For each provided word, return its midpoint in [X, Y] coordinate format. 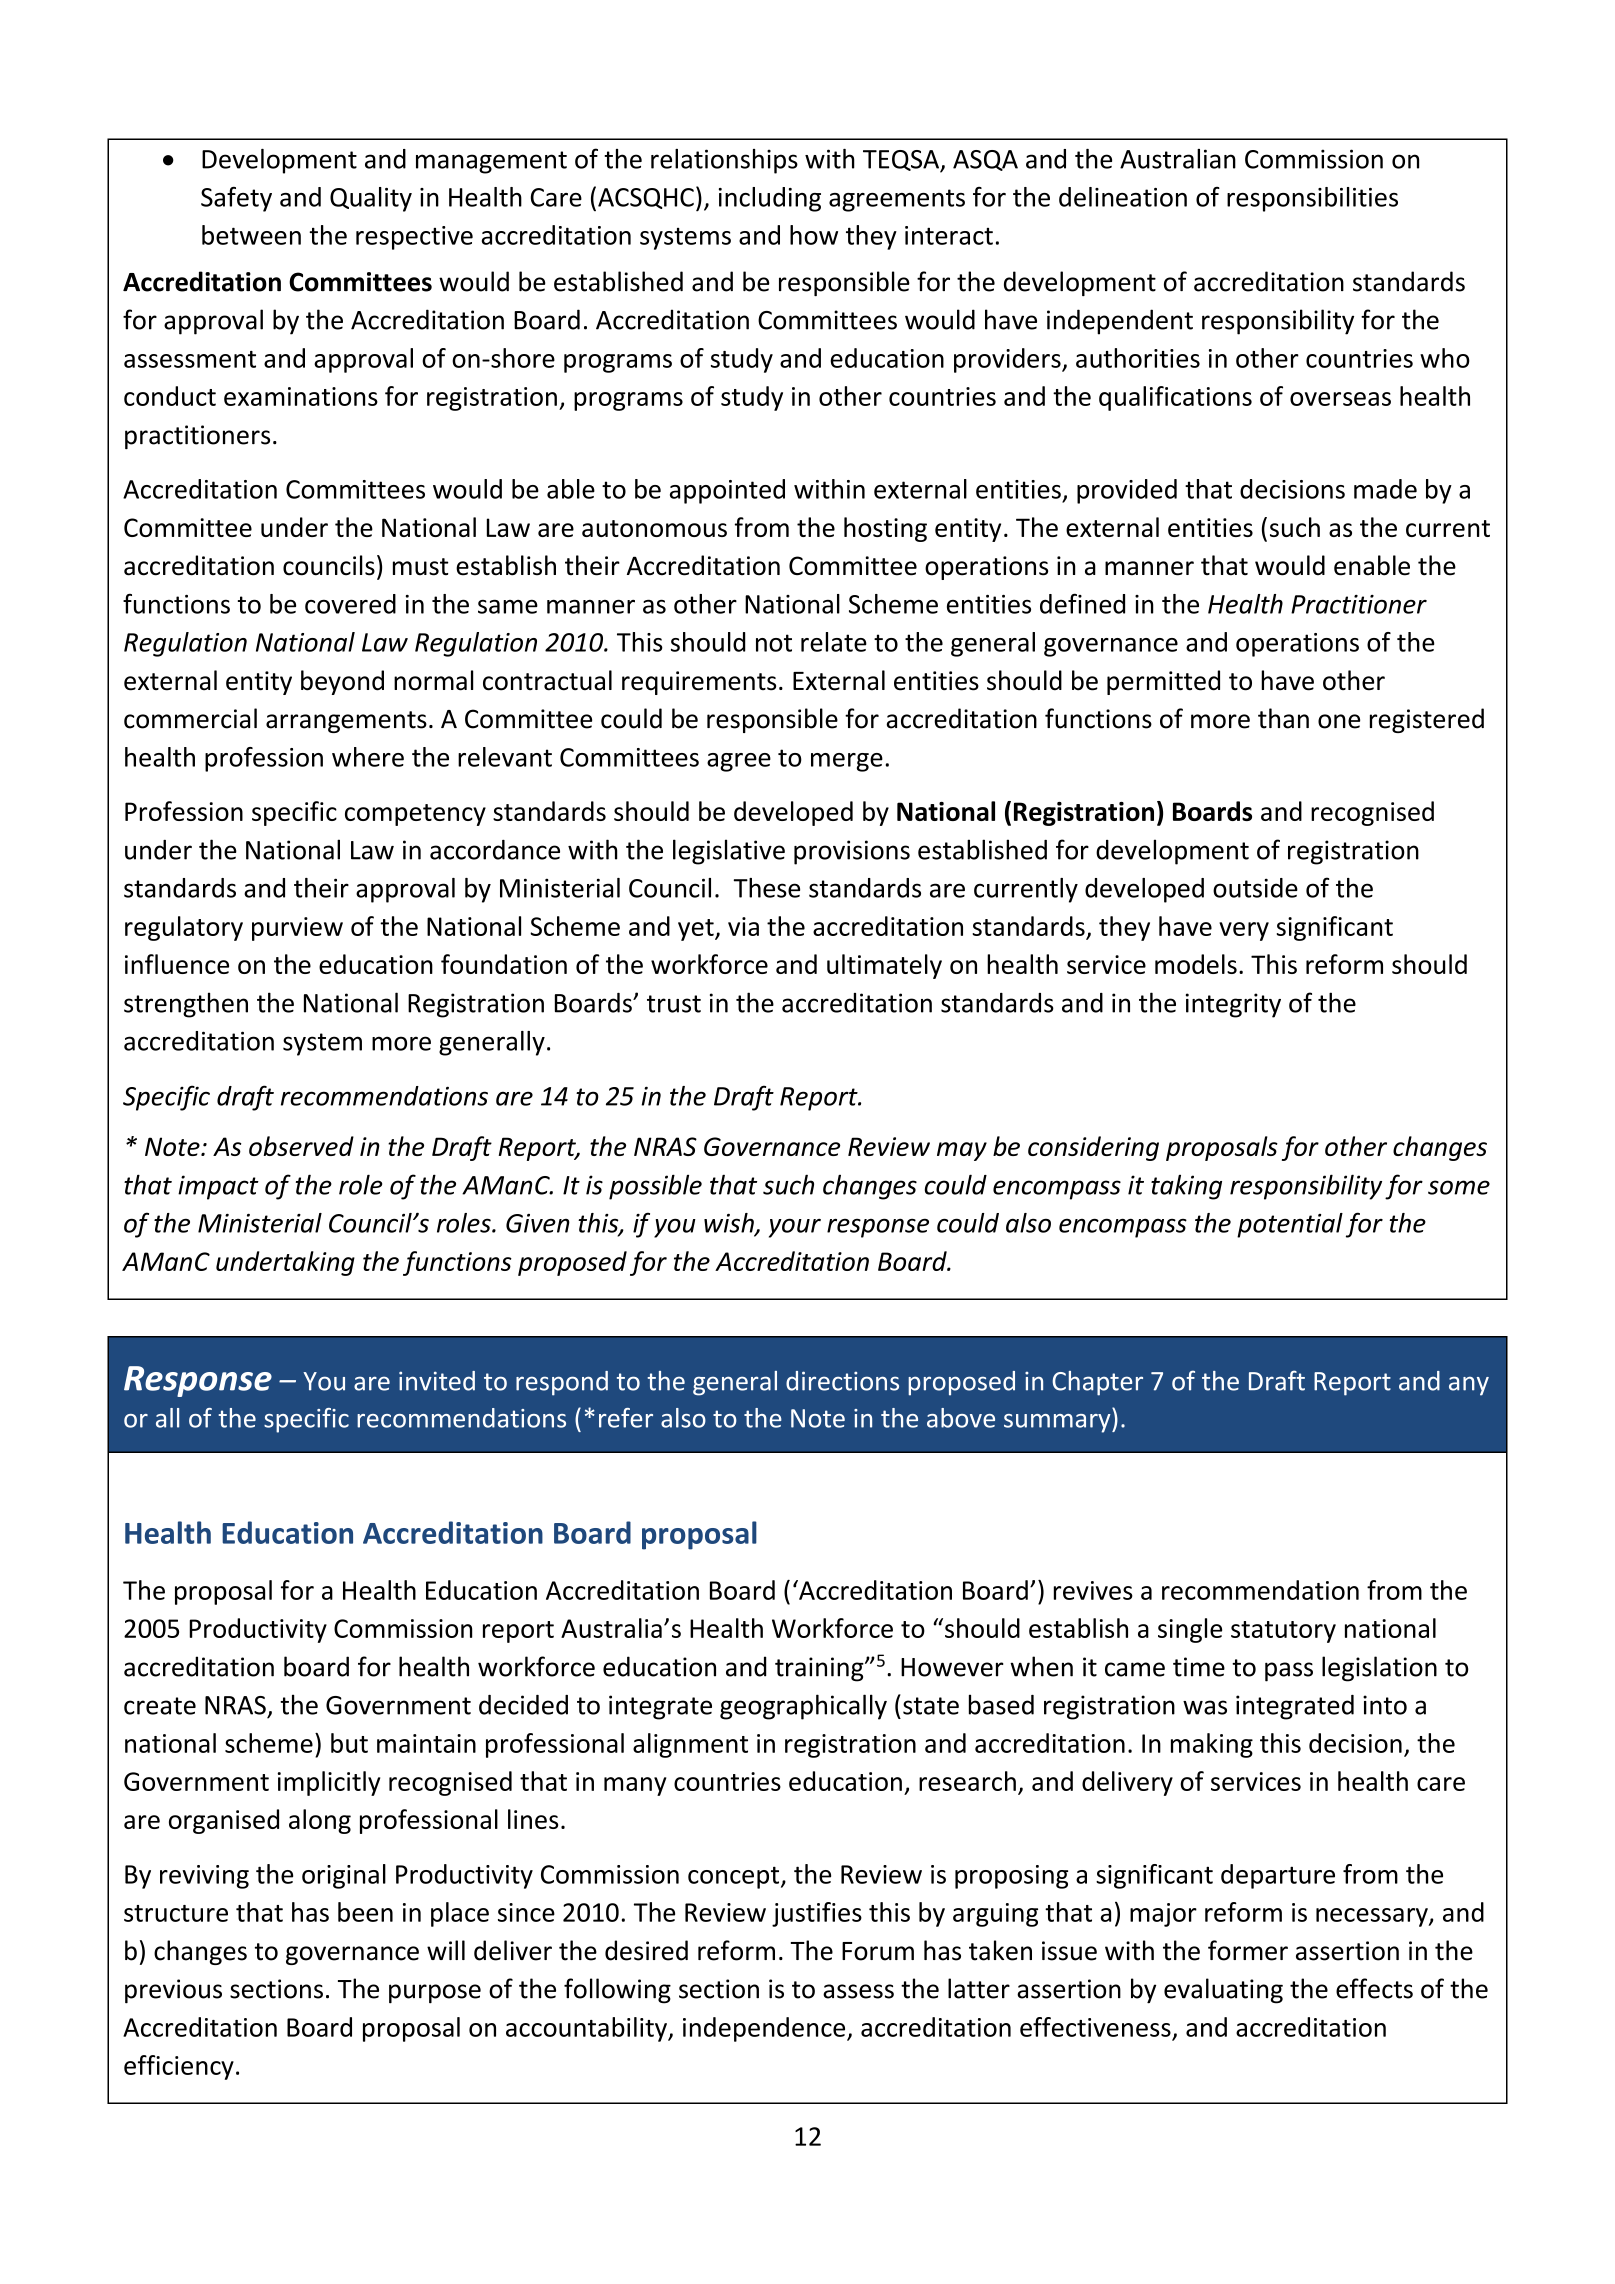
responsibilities [1312, 199]
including [770, 199]
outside [1255, 888]
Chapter [1097, 1383]
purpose [435, 1994]
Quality [371, 199]
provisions [852, 852]
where [368, 757]
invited [437, 1381]
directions [842, 1381]
